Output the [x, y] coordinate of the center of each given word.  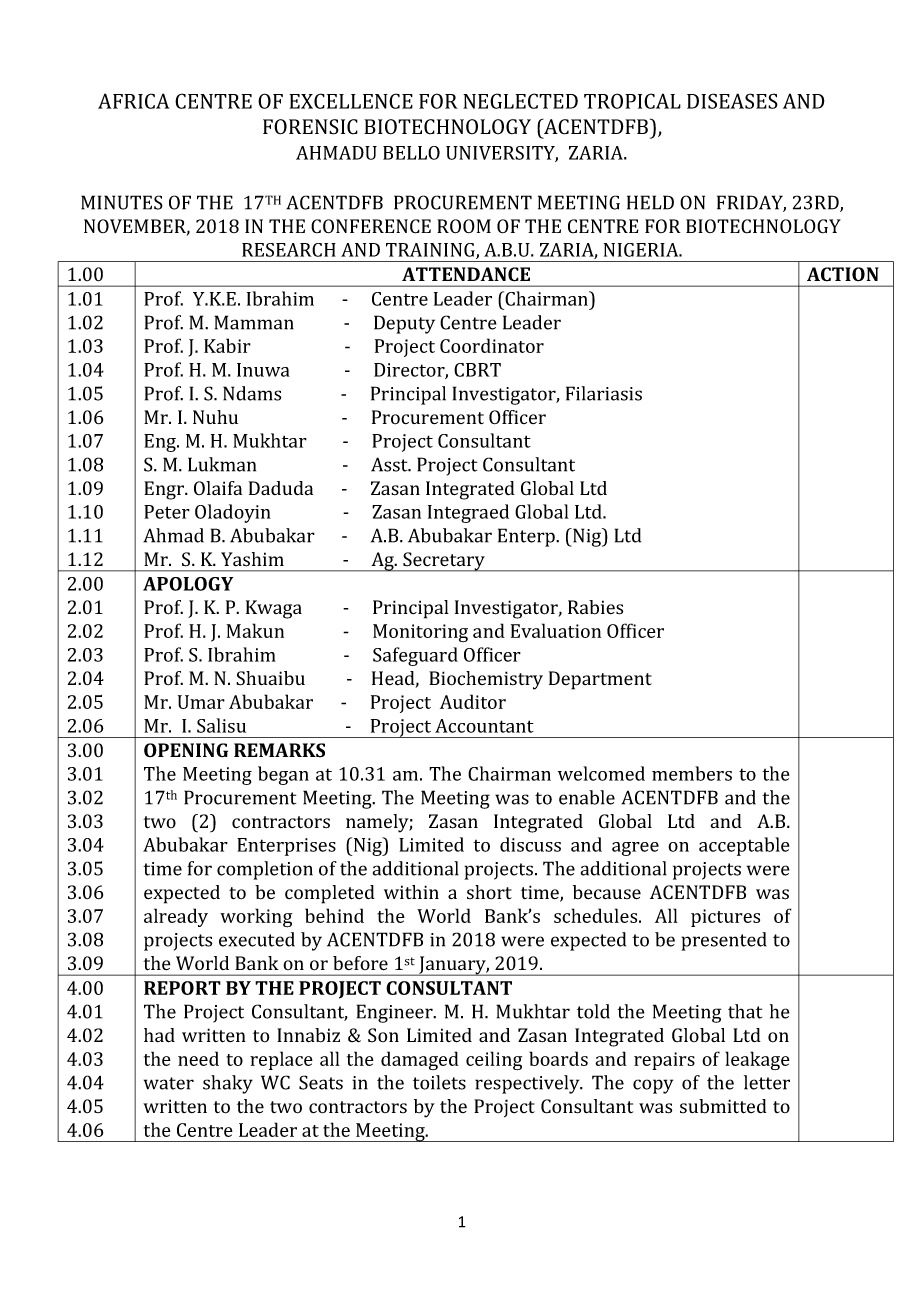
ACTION [843, 274]
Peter [167, 512]
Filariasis [604, 393]
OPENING [186, 750]
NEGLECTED [520, 101]
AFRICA [134, 101]
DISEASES [732, 101]
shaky [228, 1084]
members [692, 773]
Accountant [484, 726]
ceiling [494, 1061]
